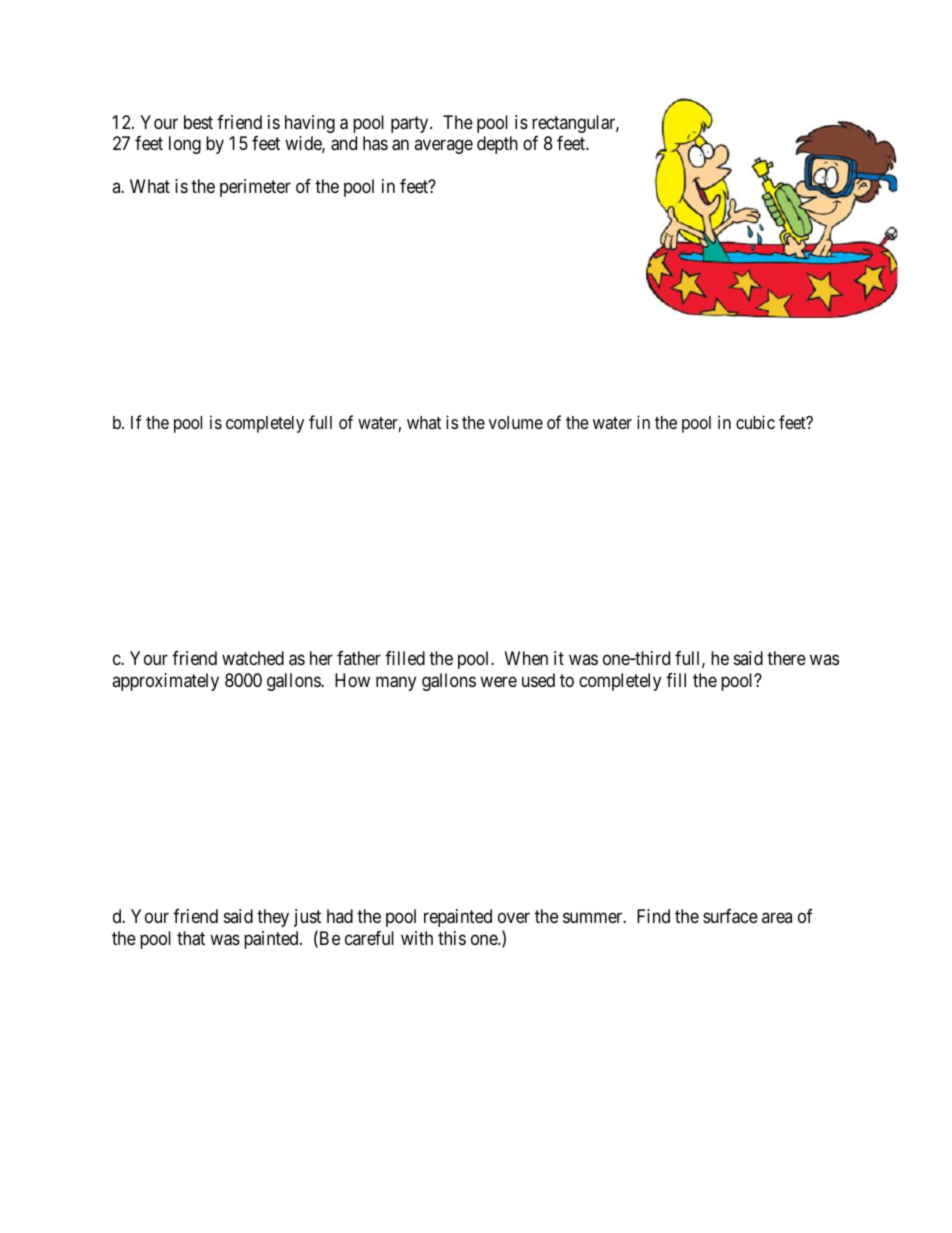 The image size is (952, 1233). I want to click on volume, so click(516, 422).
